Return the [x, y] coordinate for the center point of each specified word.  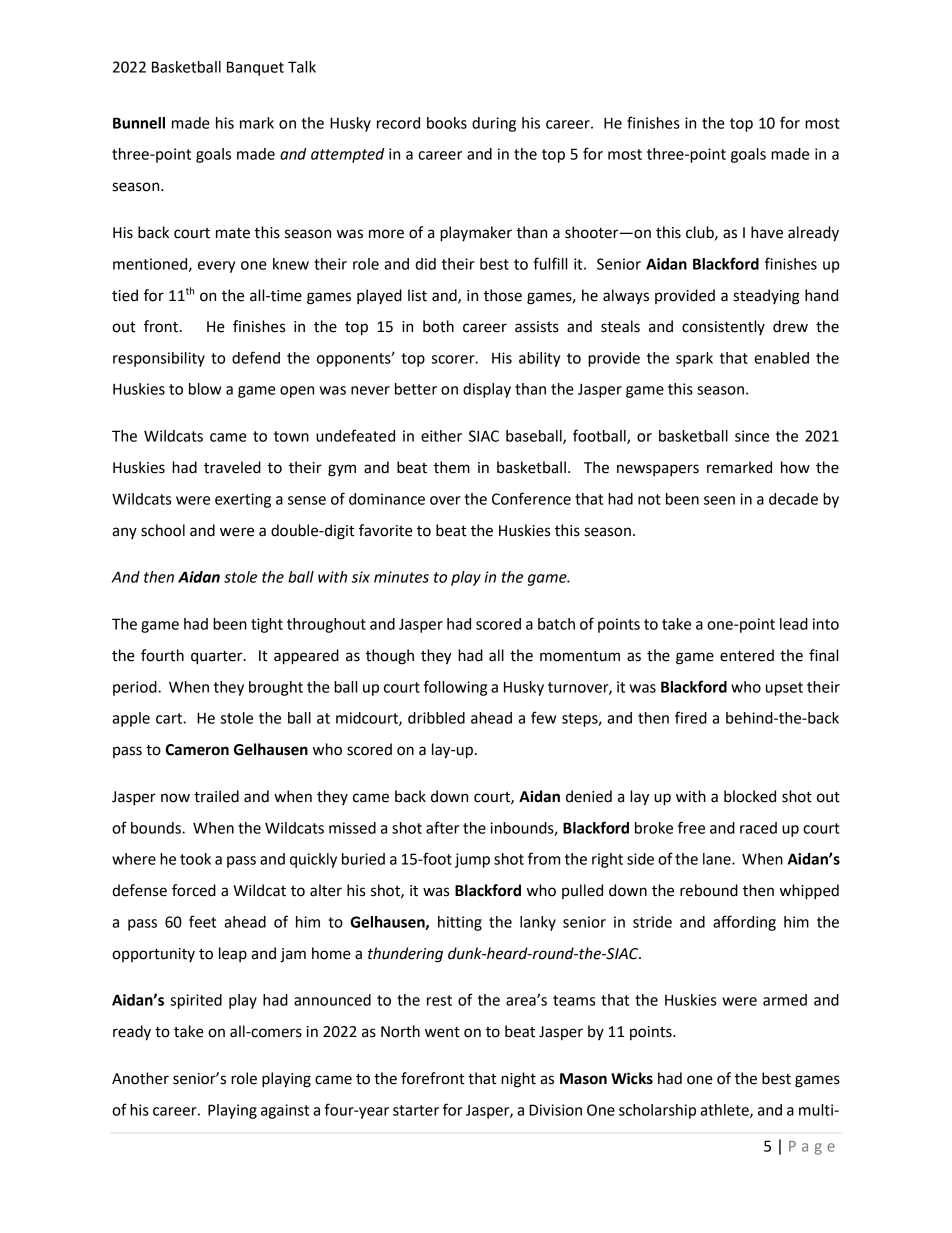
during [494, 124]
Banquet [255, 68]
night [518, 1080]
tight [267, 625]
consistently [723, 327]
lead [794, 624]
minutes [401, 577]
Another [140, 1078]
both [438, 326]
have [767, 232]
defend [256, 357]
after [442, 827]
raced [758, 828]
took [195, 859]
